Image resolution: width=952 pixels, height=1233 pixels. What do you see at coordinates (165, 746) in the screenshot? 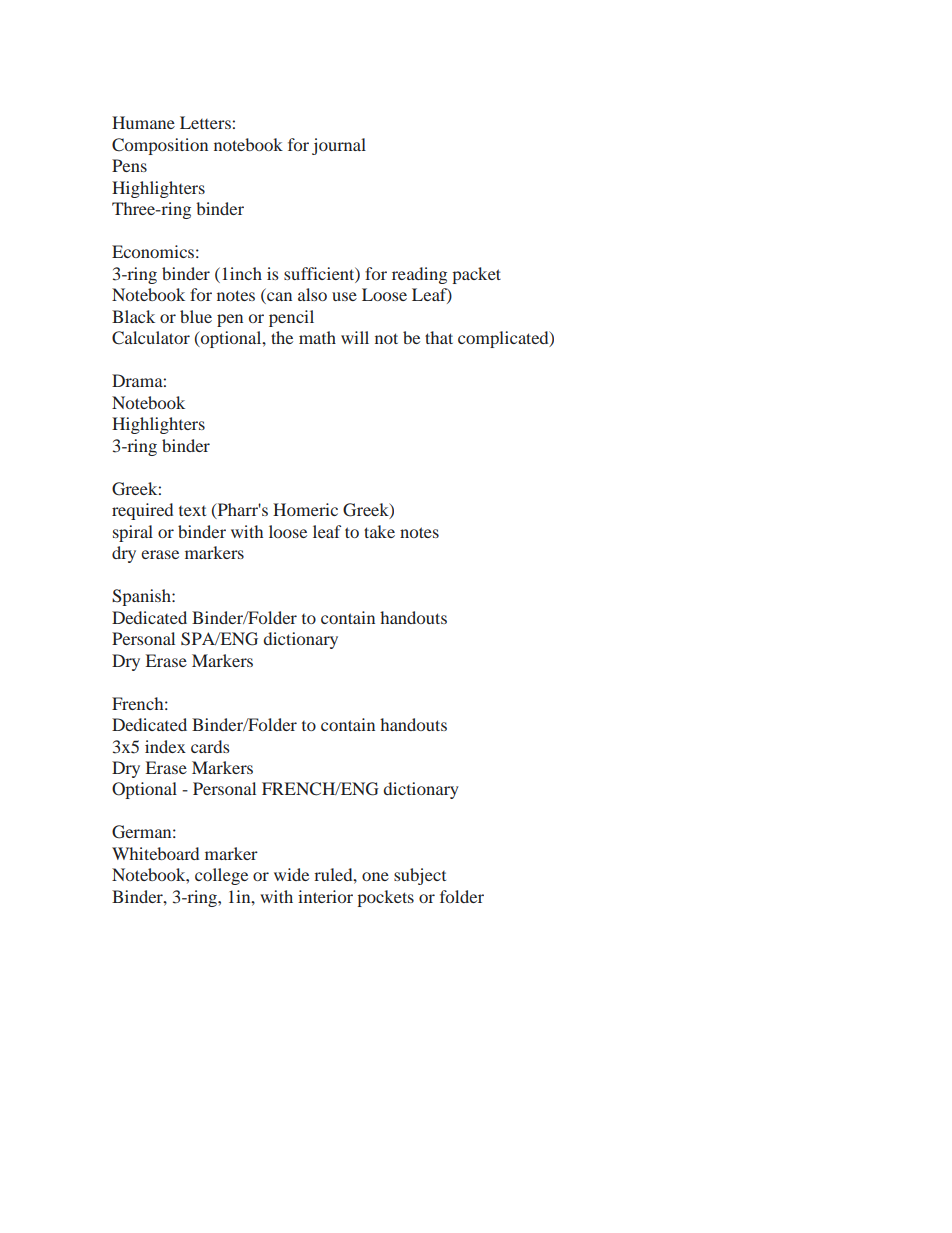
I see `index` at bounding box center [165, 746].
